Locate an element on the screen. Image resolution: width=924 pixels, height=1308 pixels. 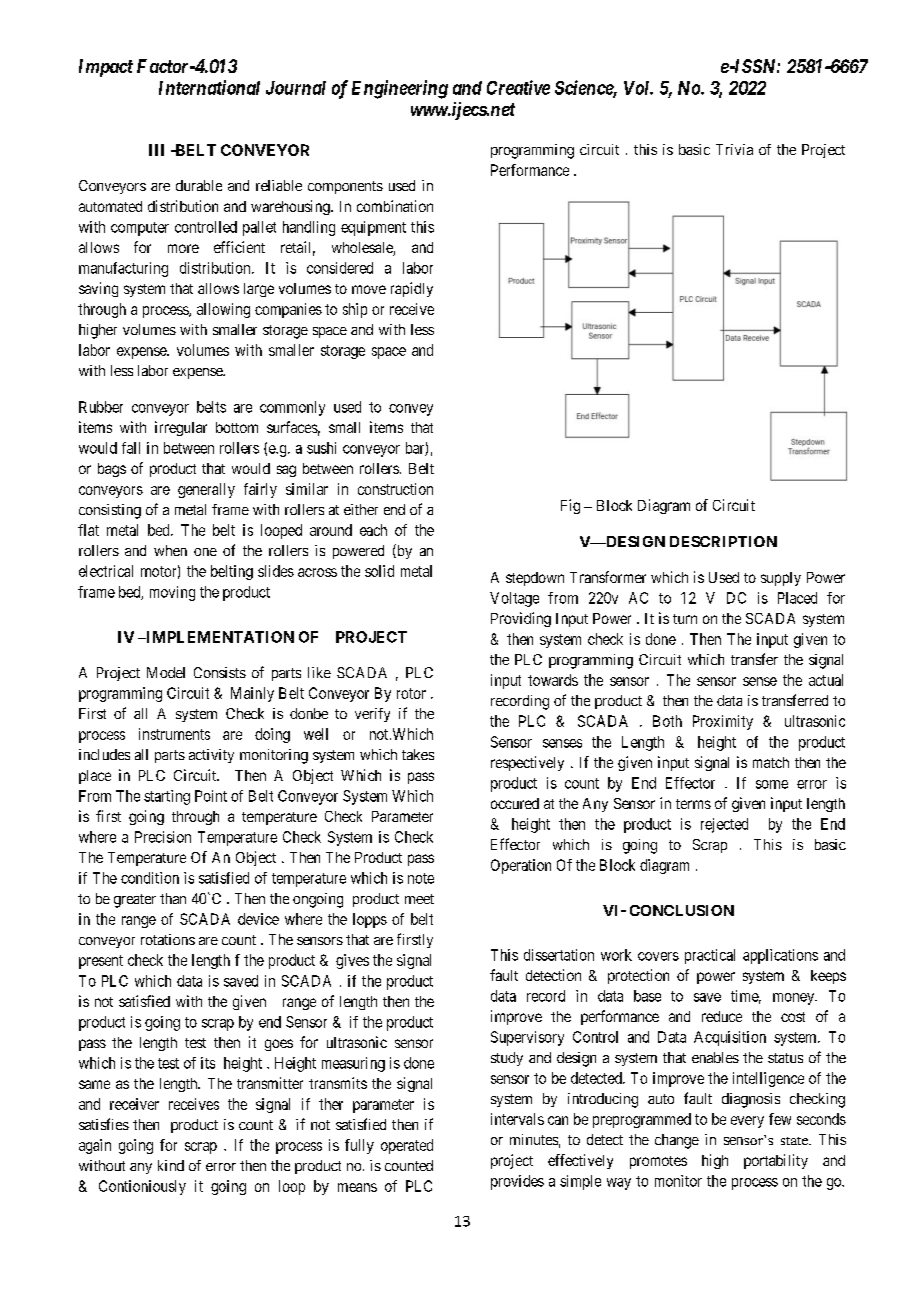
kind is located at coordinates (171, 1165).
